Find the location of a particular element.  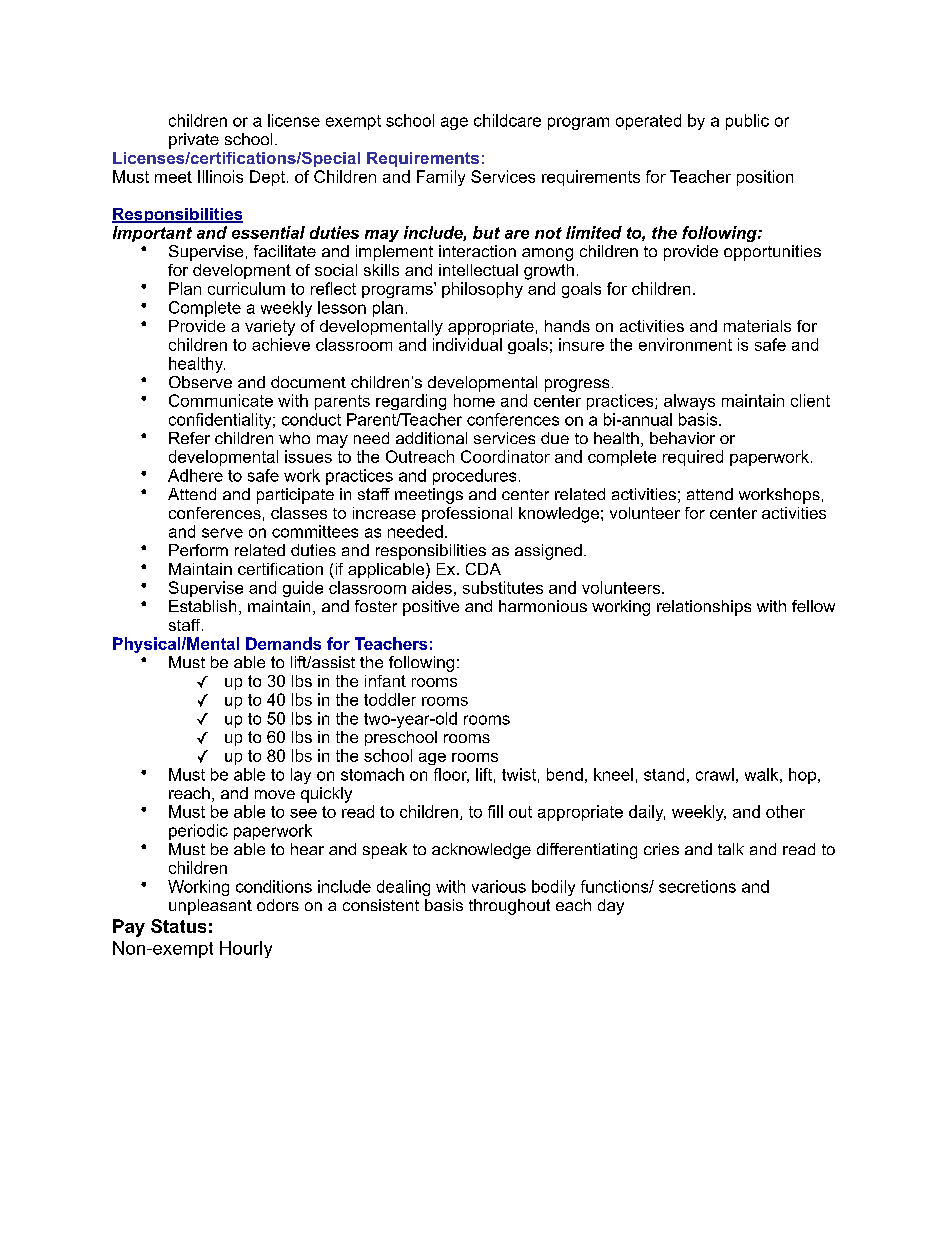

secretions is located at coordinates (697, 886).
